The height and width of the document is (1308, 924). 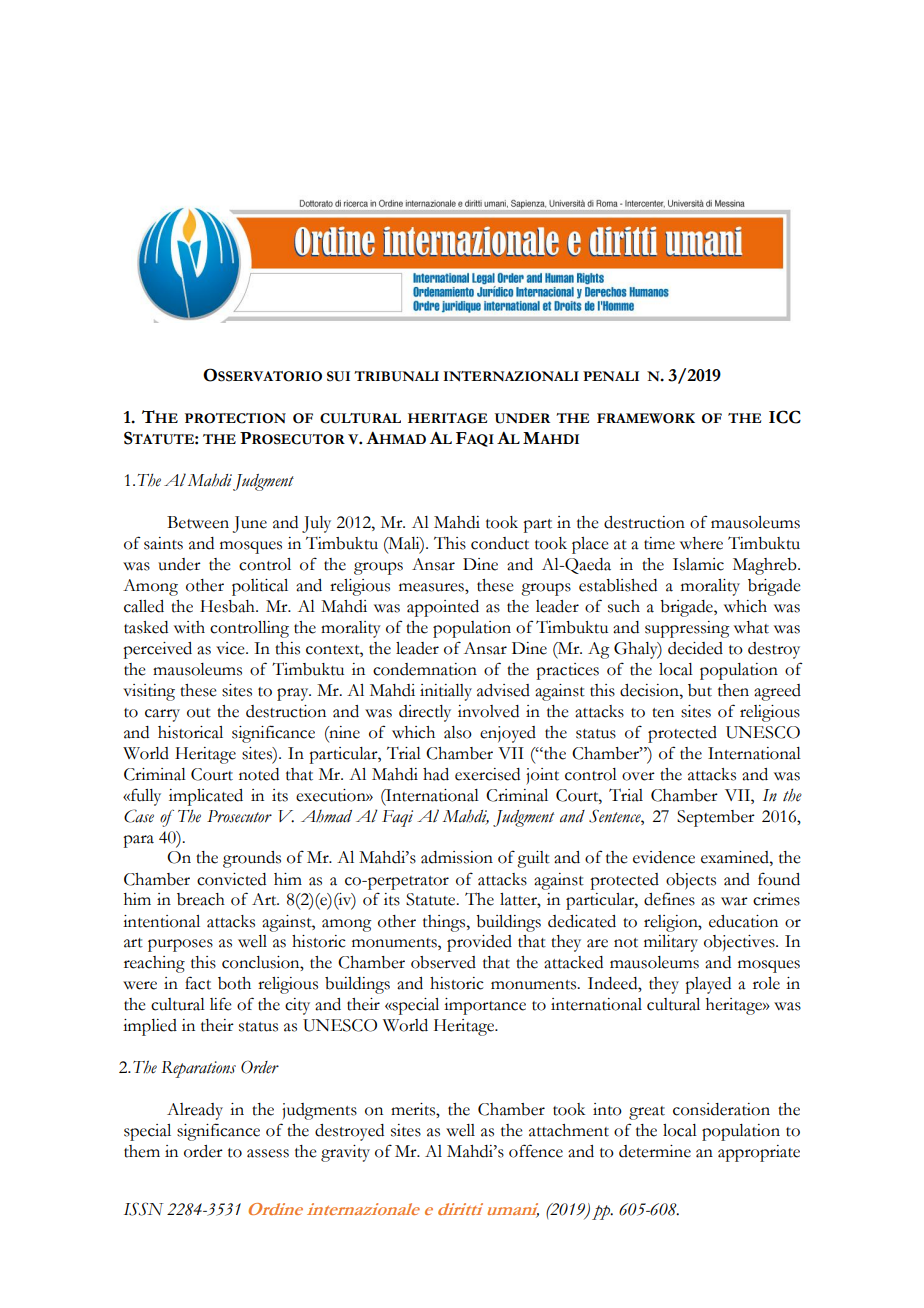 What do you see at coordinates (536, 1151) in the document?
I see `offence` at bounding box center [536, 1151].
